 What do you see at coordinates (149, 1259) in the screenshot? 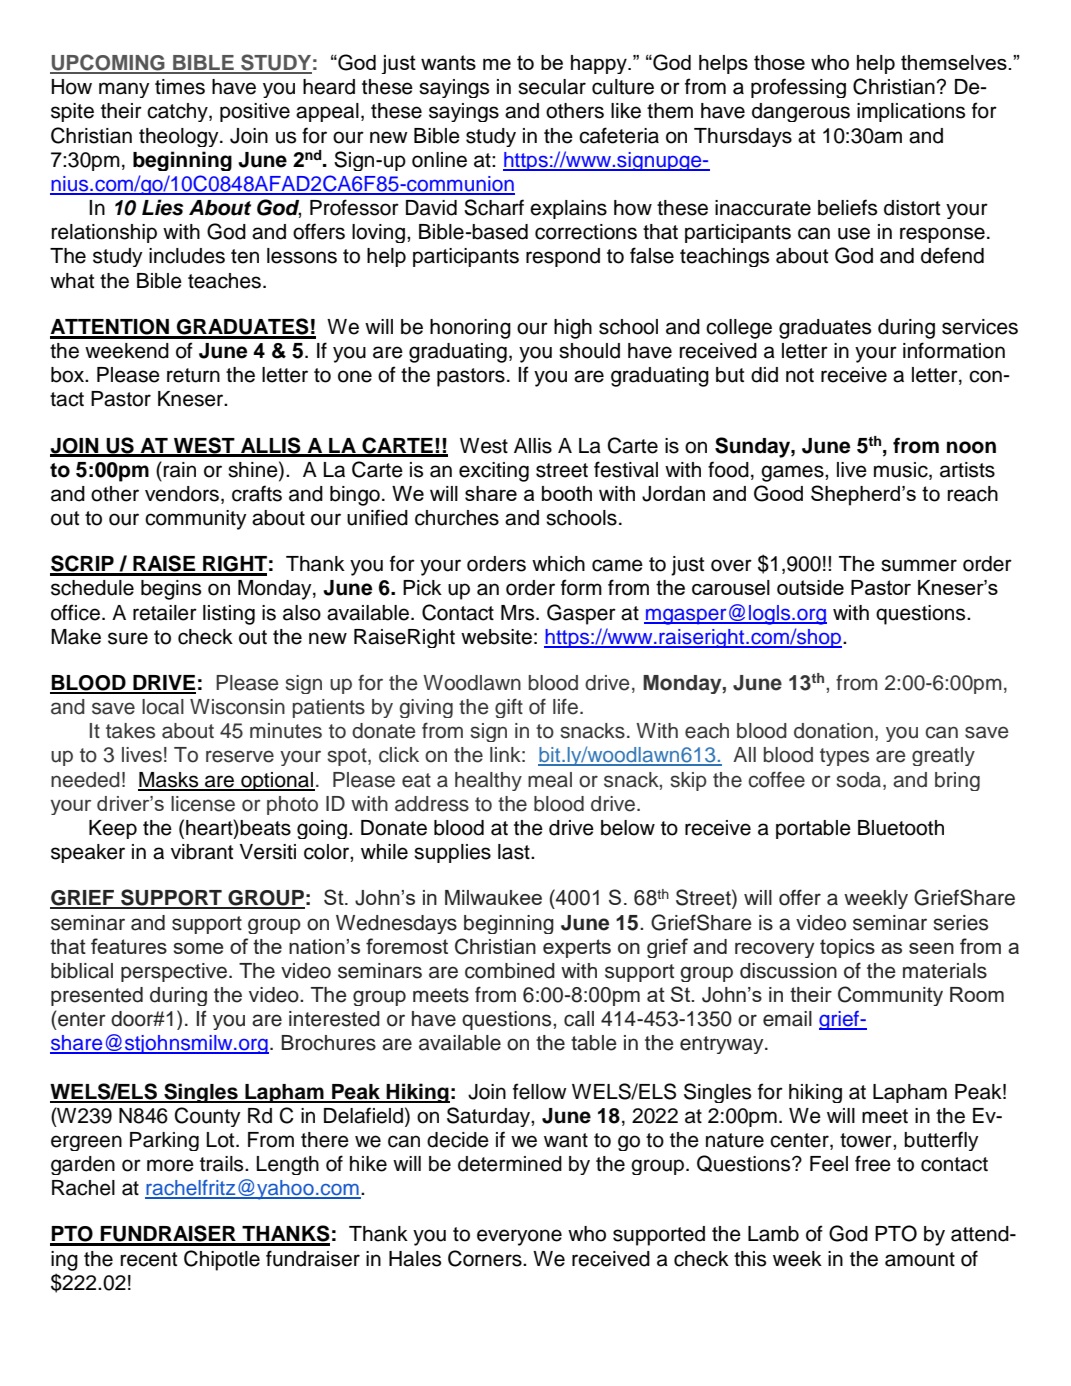
I see `recent` at bounding box center [149, 1259].
